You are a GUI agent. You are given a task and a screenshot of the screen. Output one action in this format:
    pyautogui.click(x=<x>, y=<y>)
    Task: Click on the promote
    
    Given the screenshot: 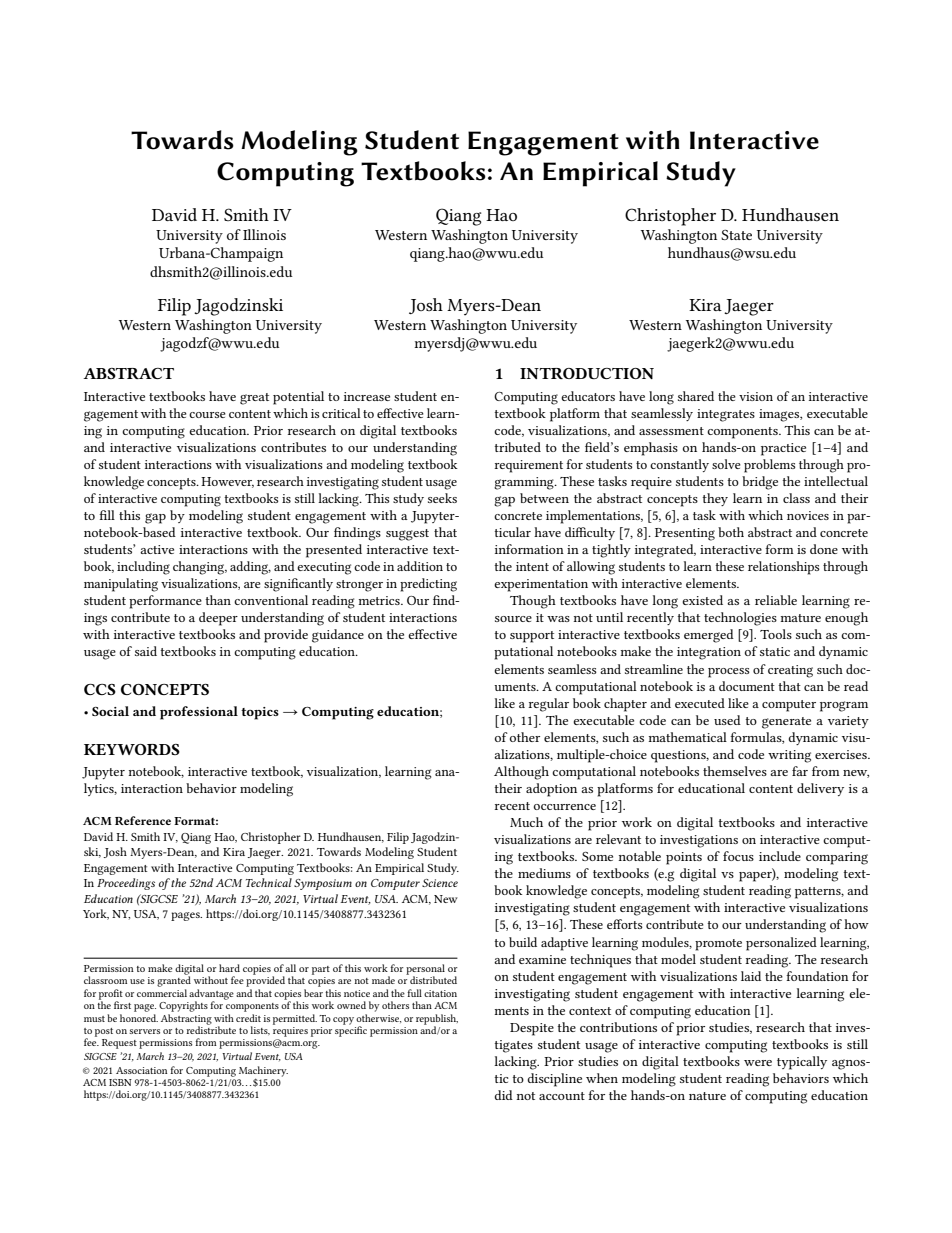 What is the action you would take?
    pyautogui.click(x=718, y=945)
